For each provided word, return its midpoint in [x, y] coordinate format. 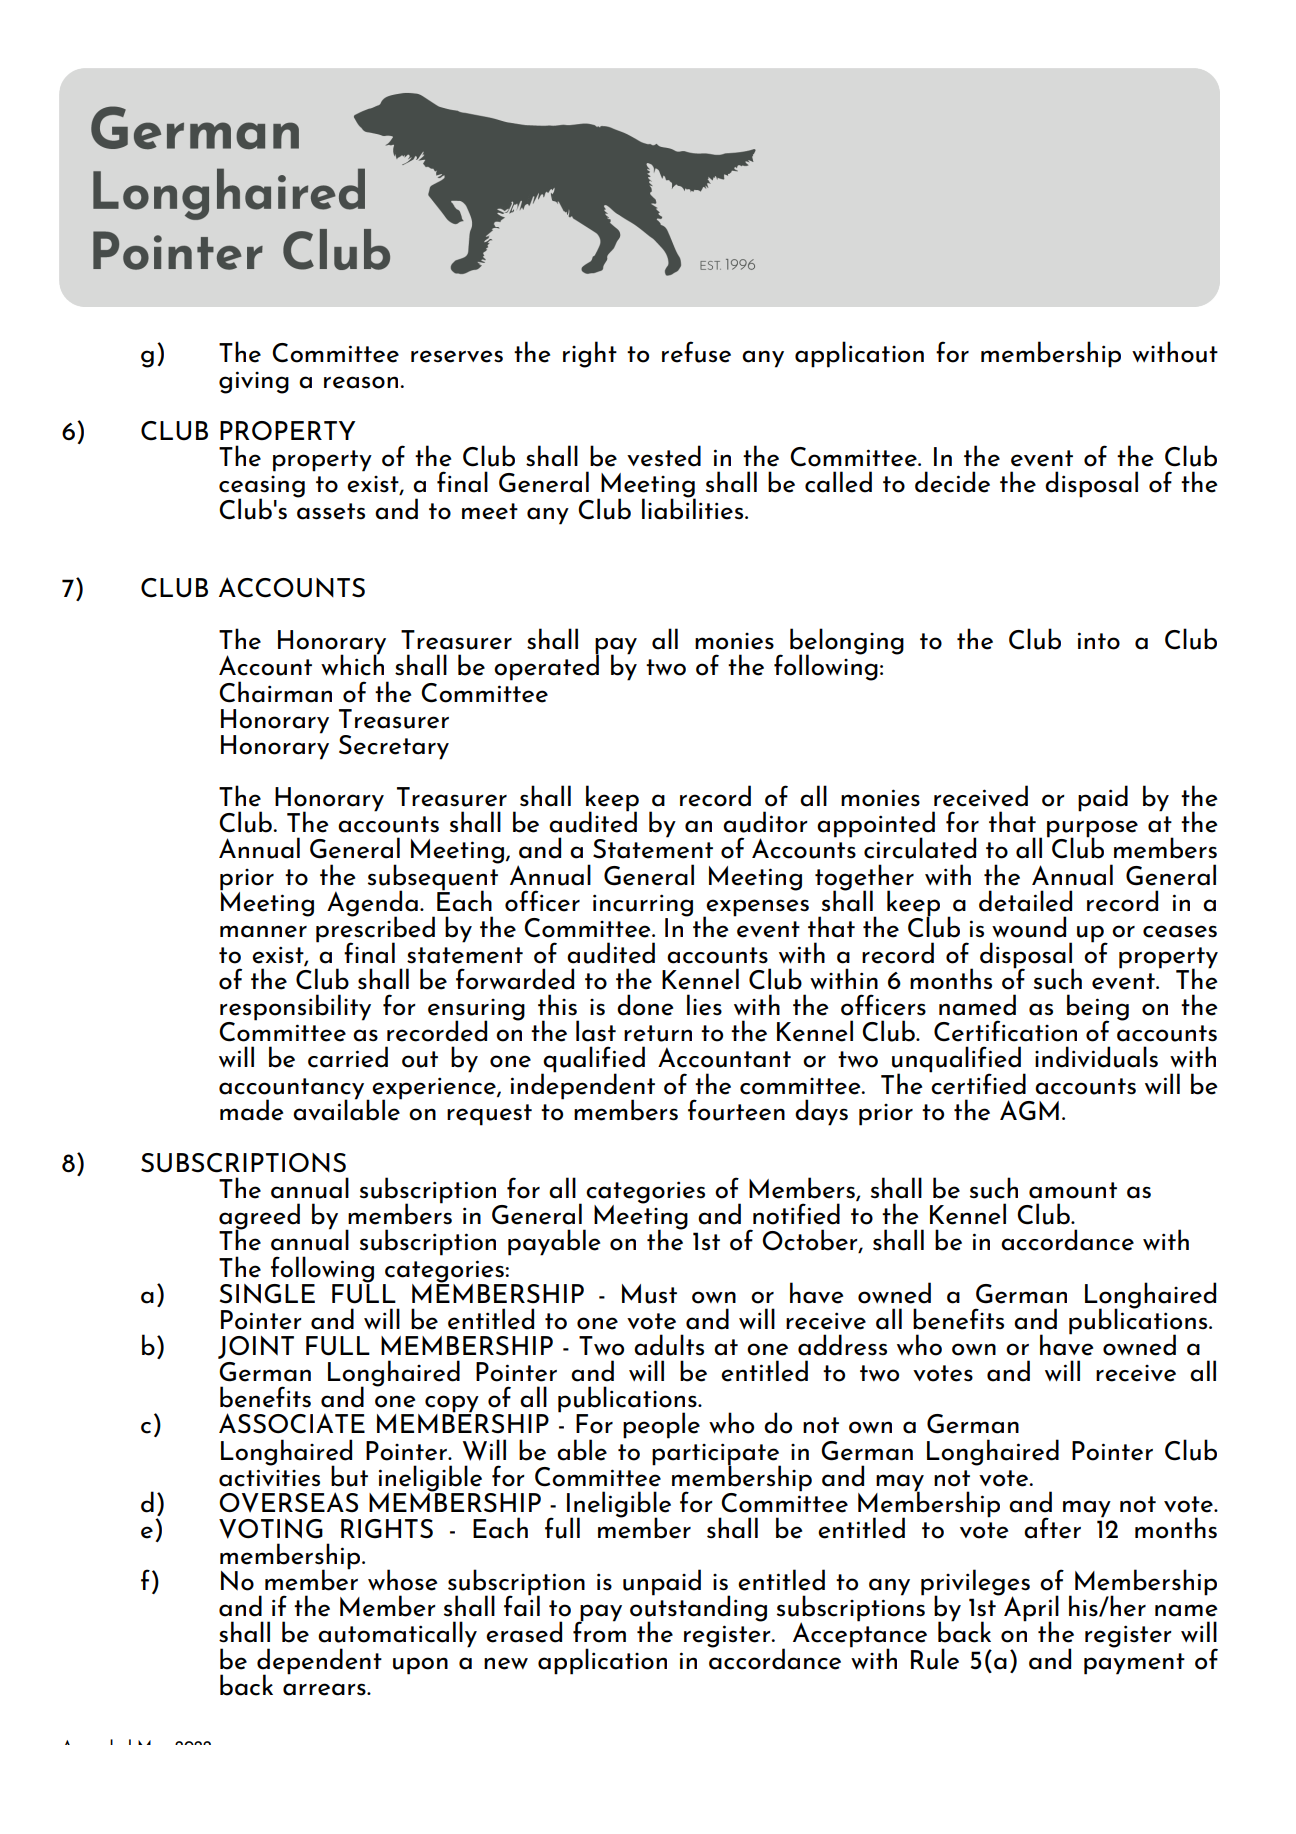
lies [704, 1005]
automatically [397, 1635]
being [1098, 1008]
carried [348, 1057]
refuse [696, 352]
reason [361, 382]
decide [952, 482]
